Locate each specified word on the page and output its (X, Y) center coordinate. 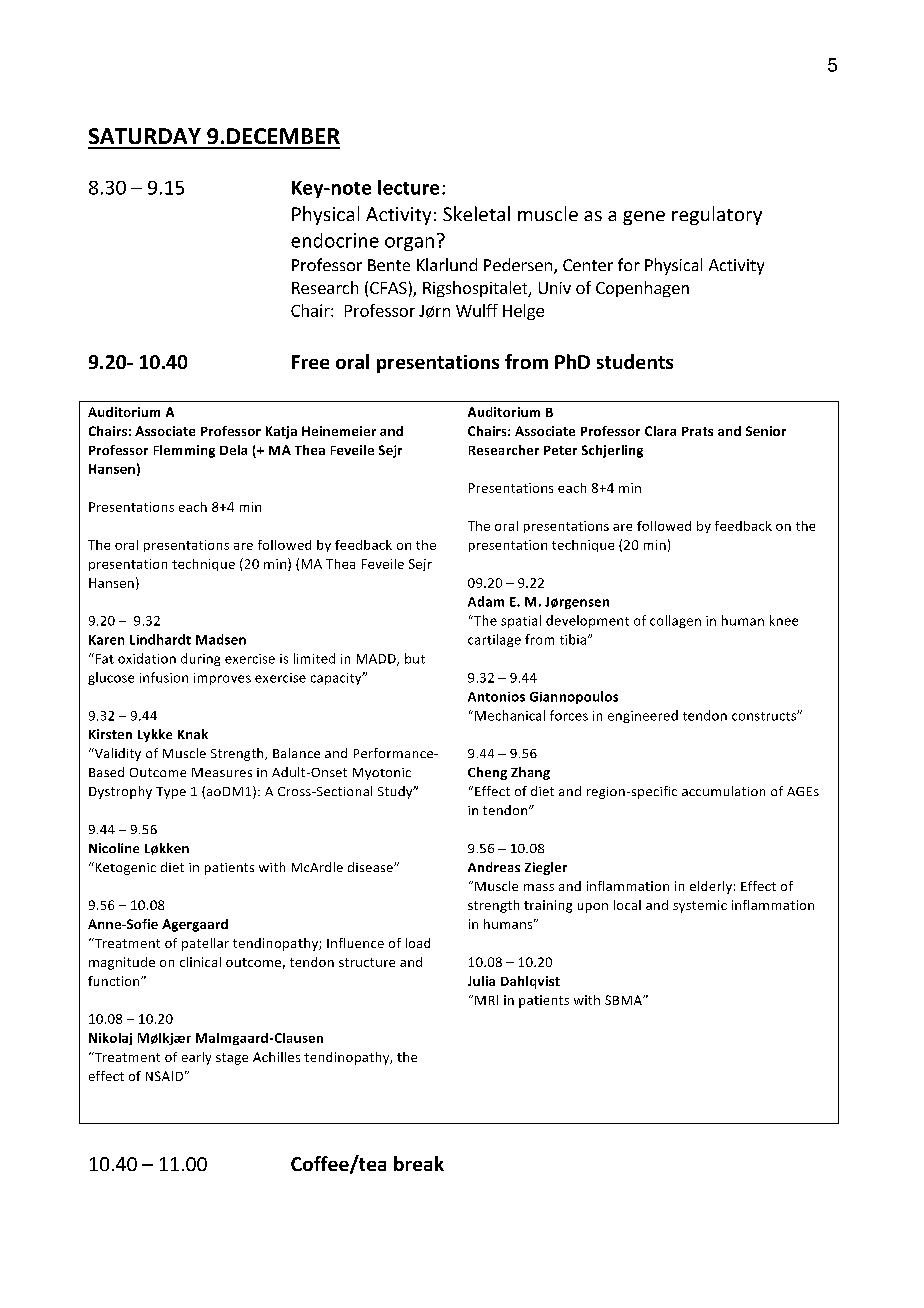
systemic (700, 906)
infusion (164, 677)
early (196, 1058)
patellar (205, 944)
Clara (660, 431)
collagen (675, 621)
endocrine (335, 240)
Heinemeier (339, 431)
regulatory (717, 215)
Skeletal (476, 213)
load (418, 943)
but (415, 658)
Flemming (184, 451)
